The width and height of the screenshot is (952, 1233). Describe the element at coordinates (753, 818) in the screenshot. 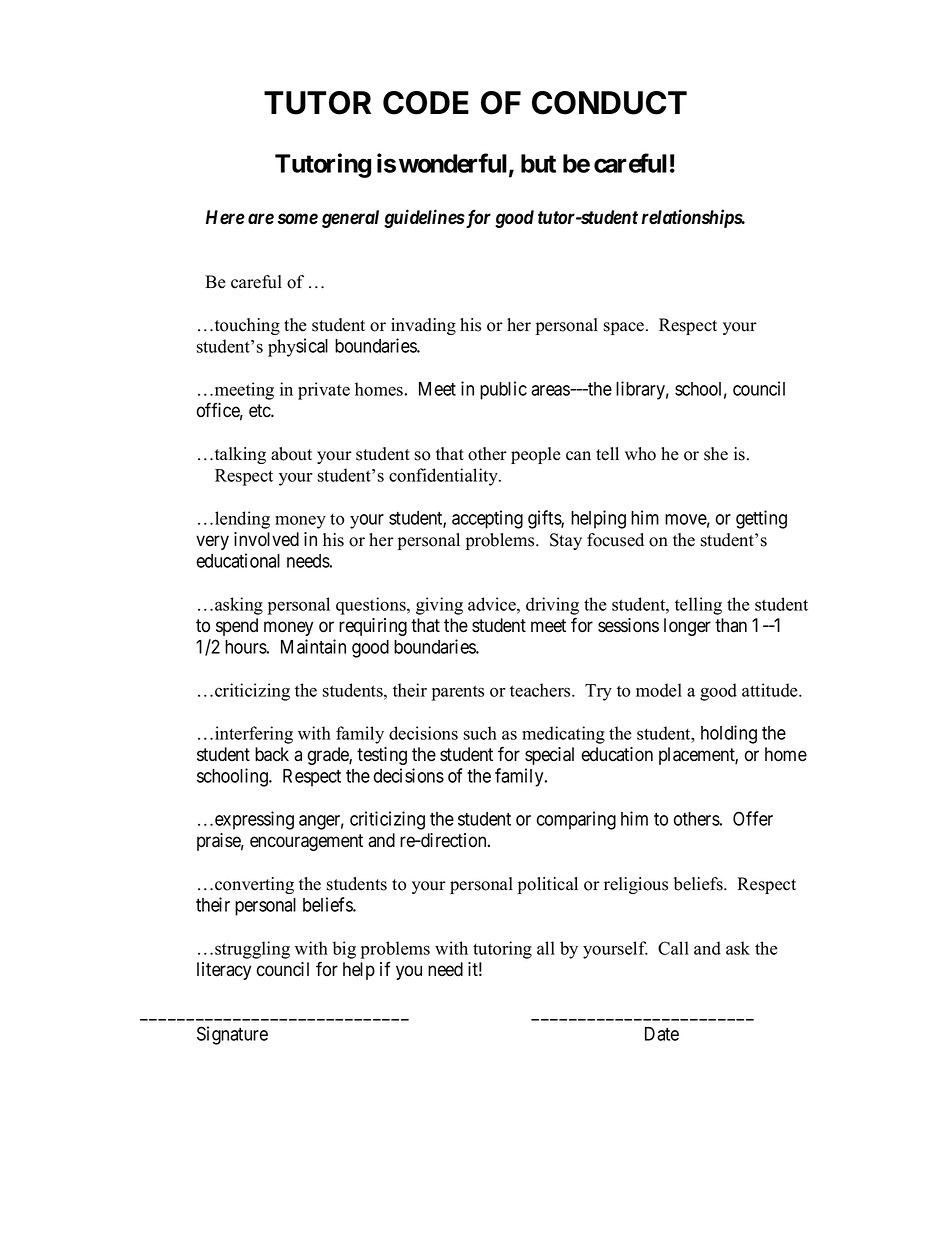

I see `Offer` at that location.
